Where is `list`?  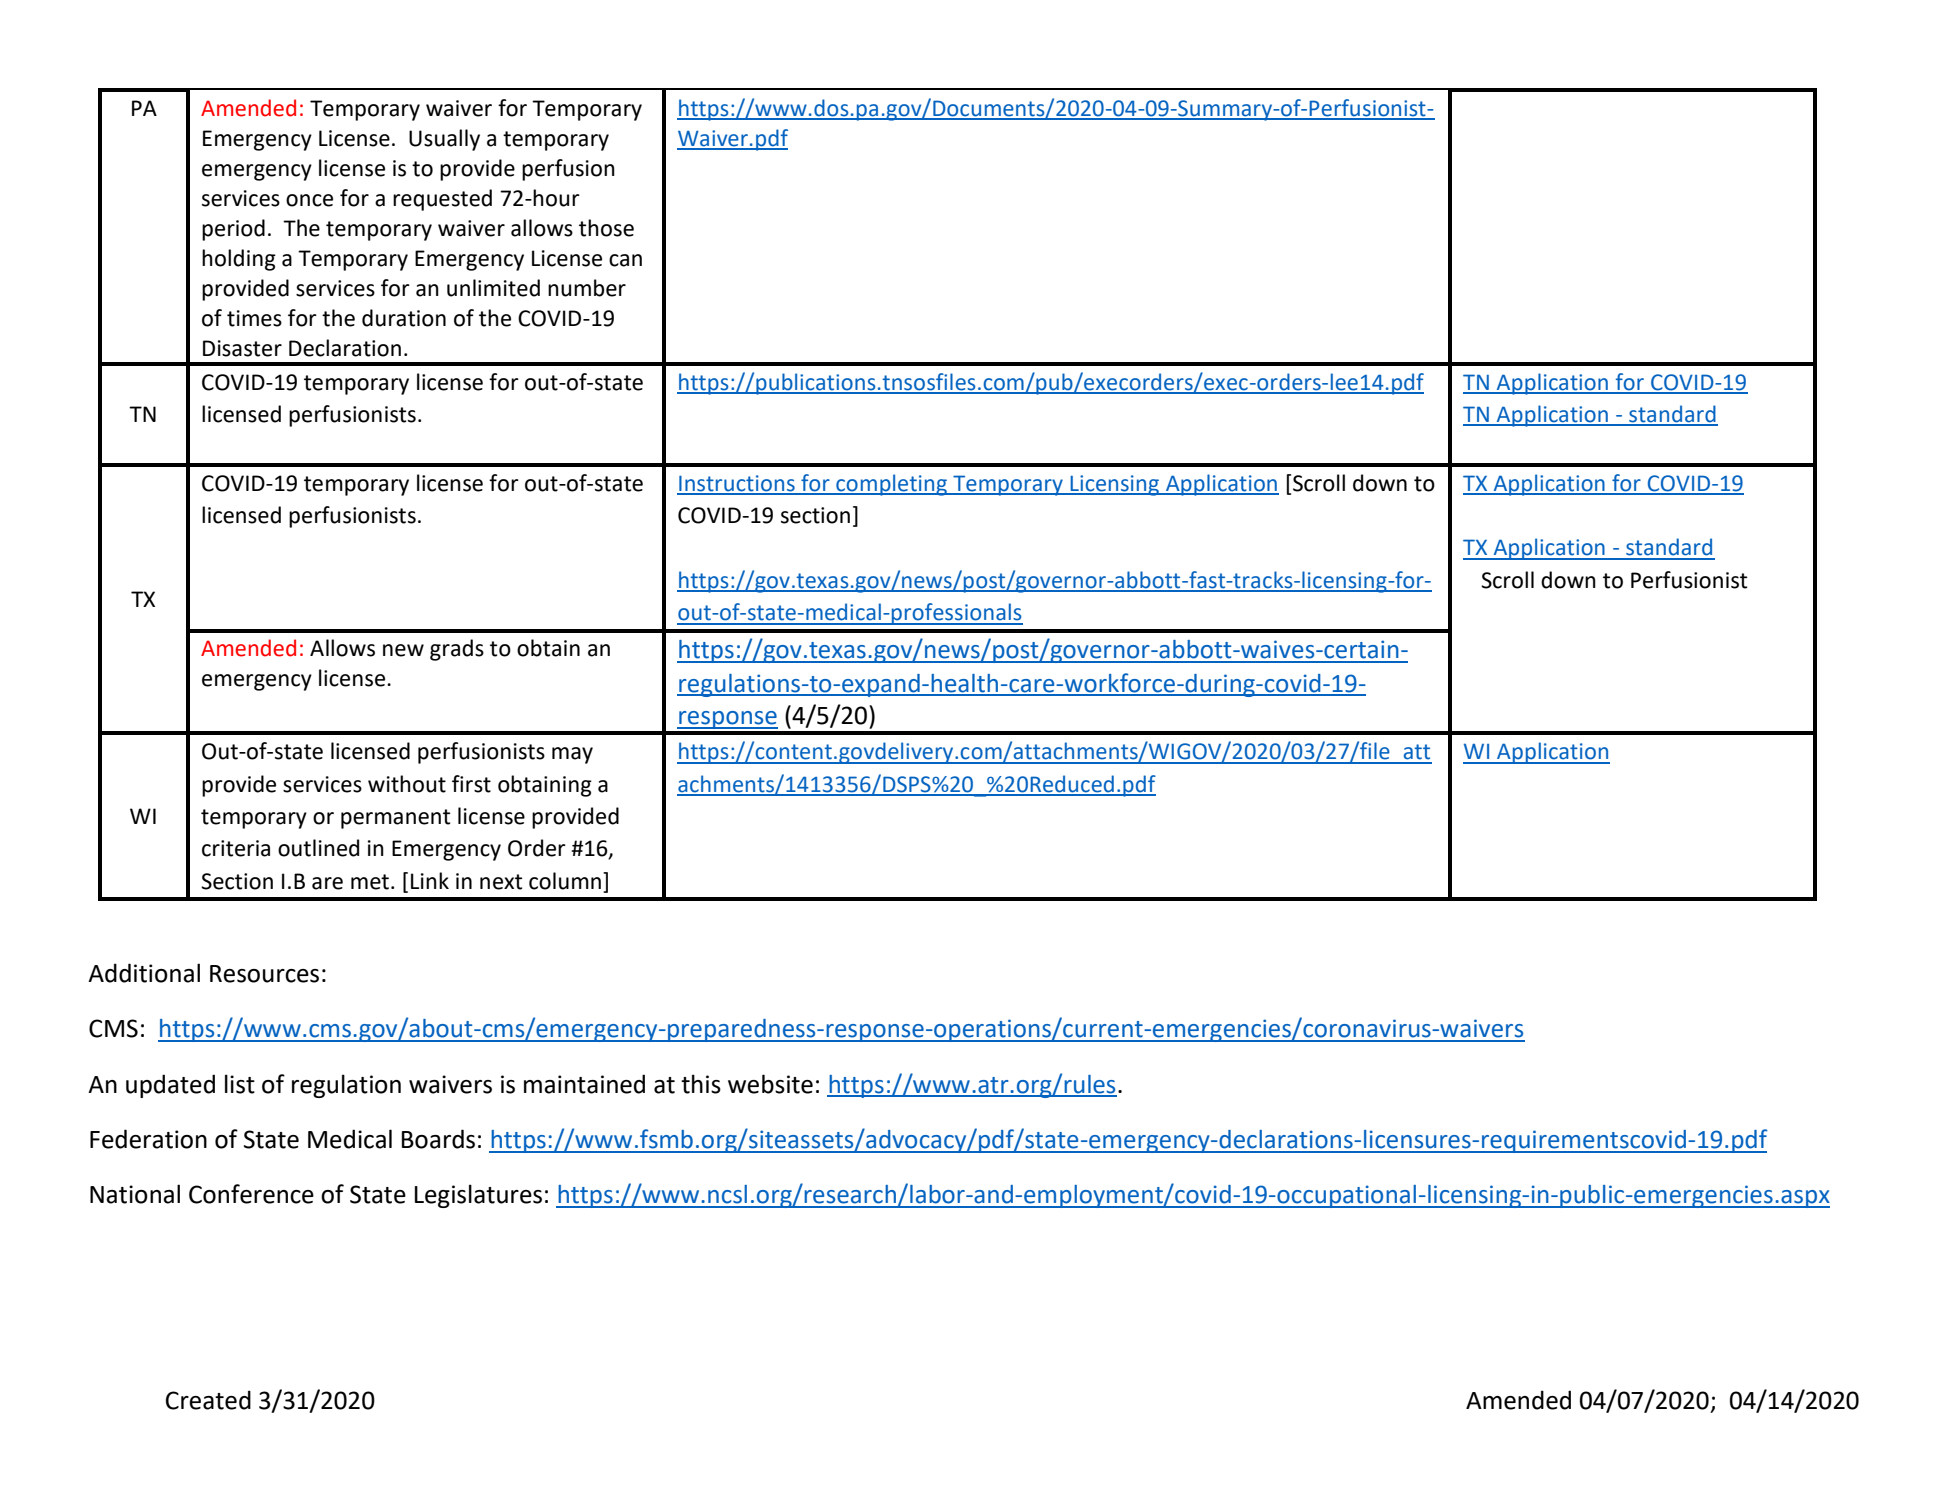
list is located at coordinates (240, 1084).
